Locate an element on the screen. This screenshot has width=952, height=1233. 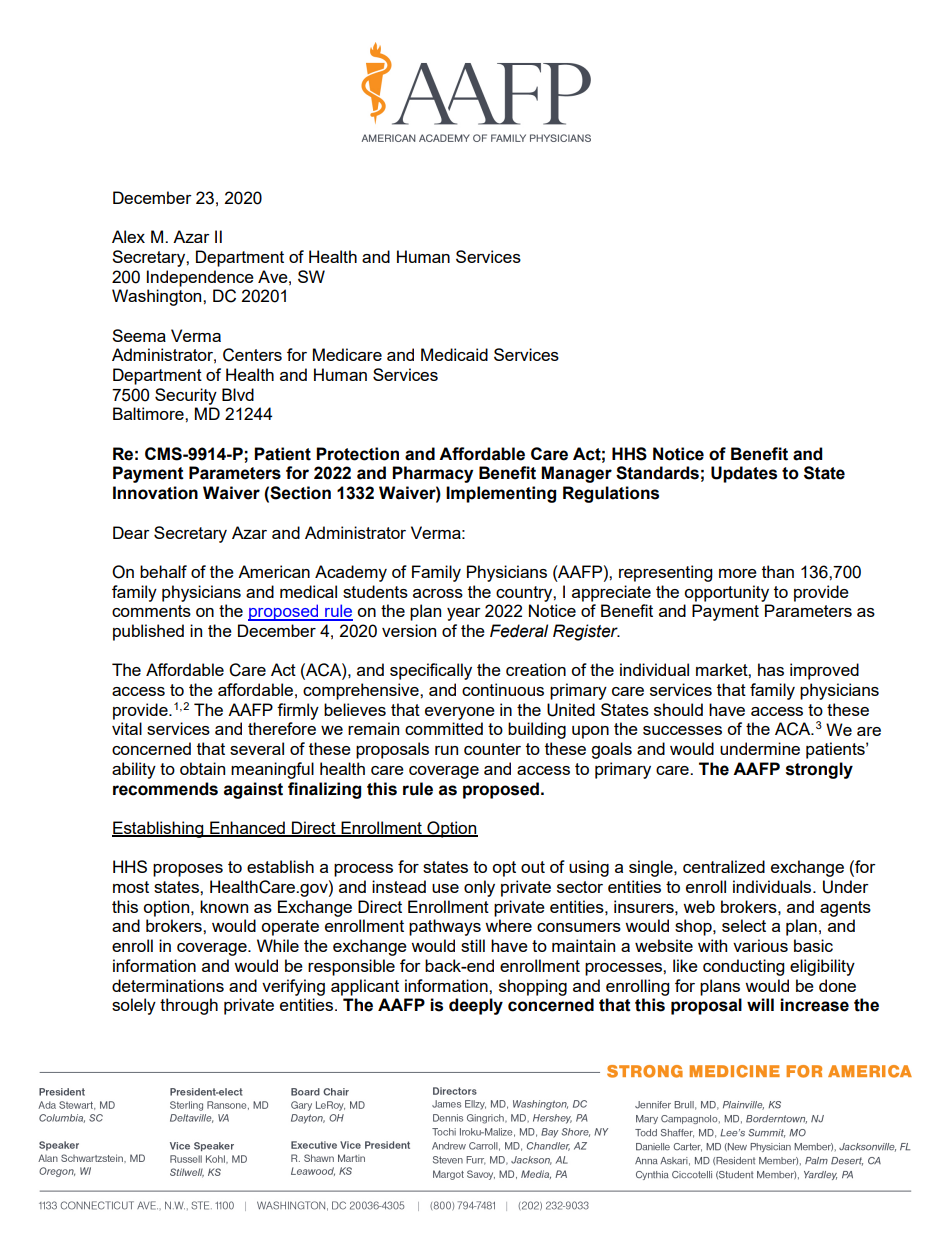
Pharmacy is located at coordinates (432, 474).
